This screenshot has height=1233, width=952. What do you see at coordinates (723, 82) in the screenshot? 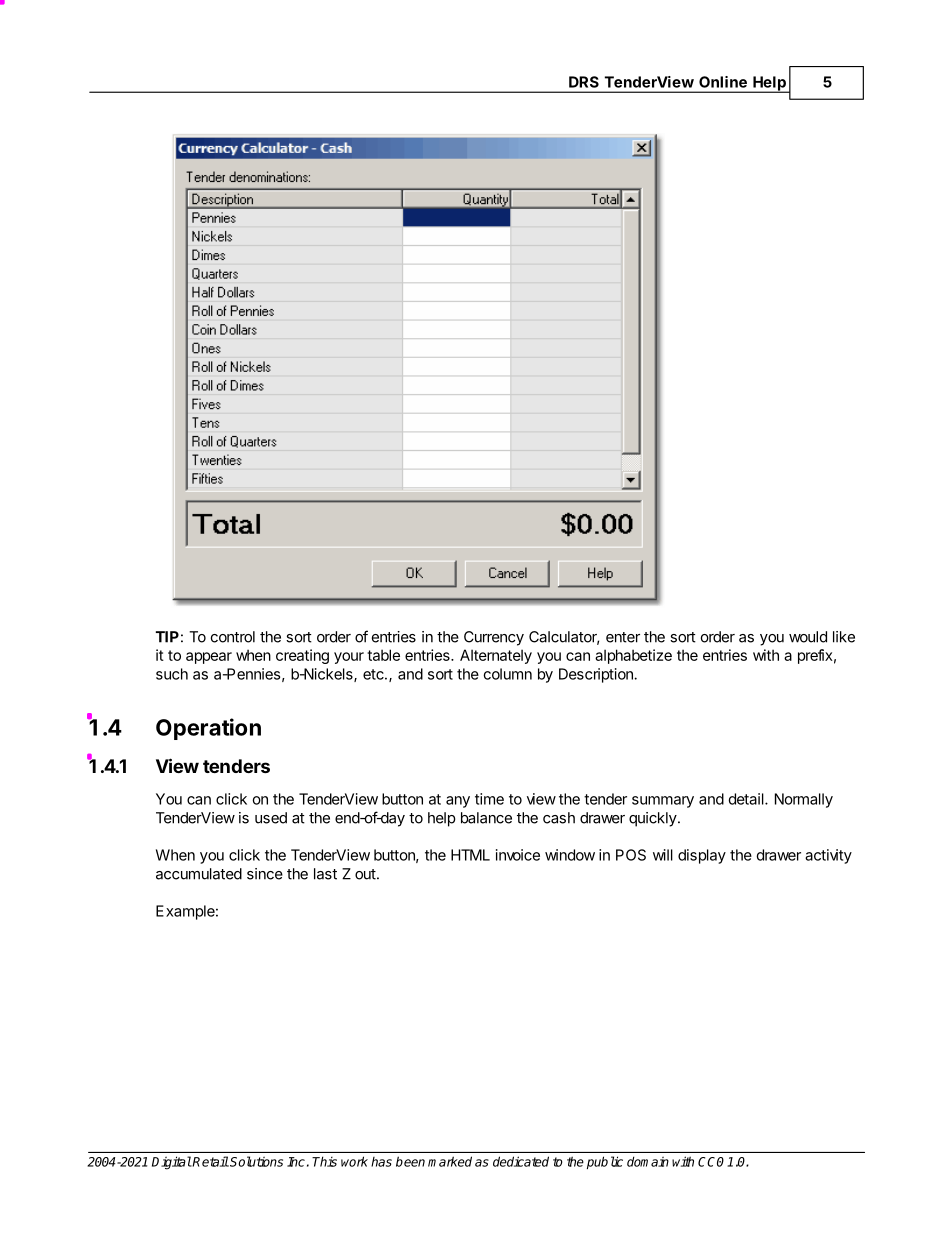
I see `Online` at bounding box center [723, 82].
